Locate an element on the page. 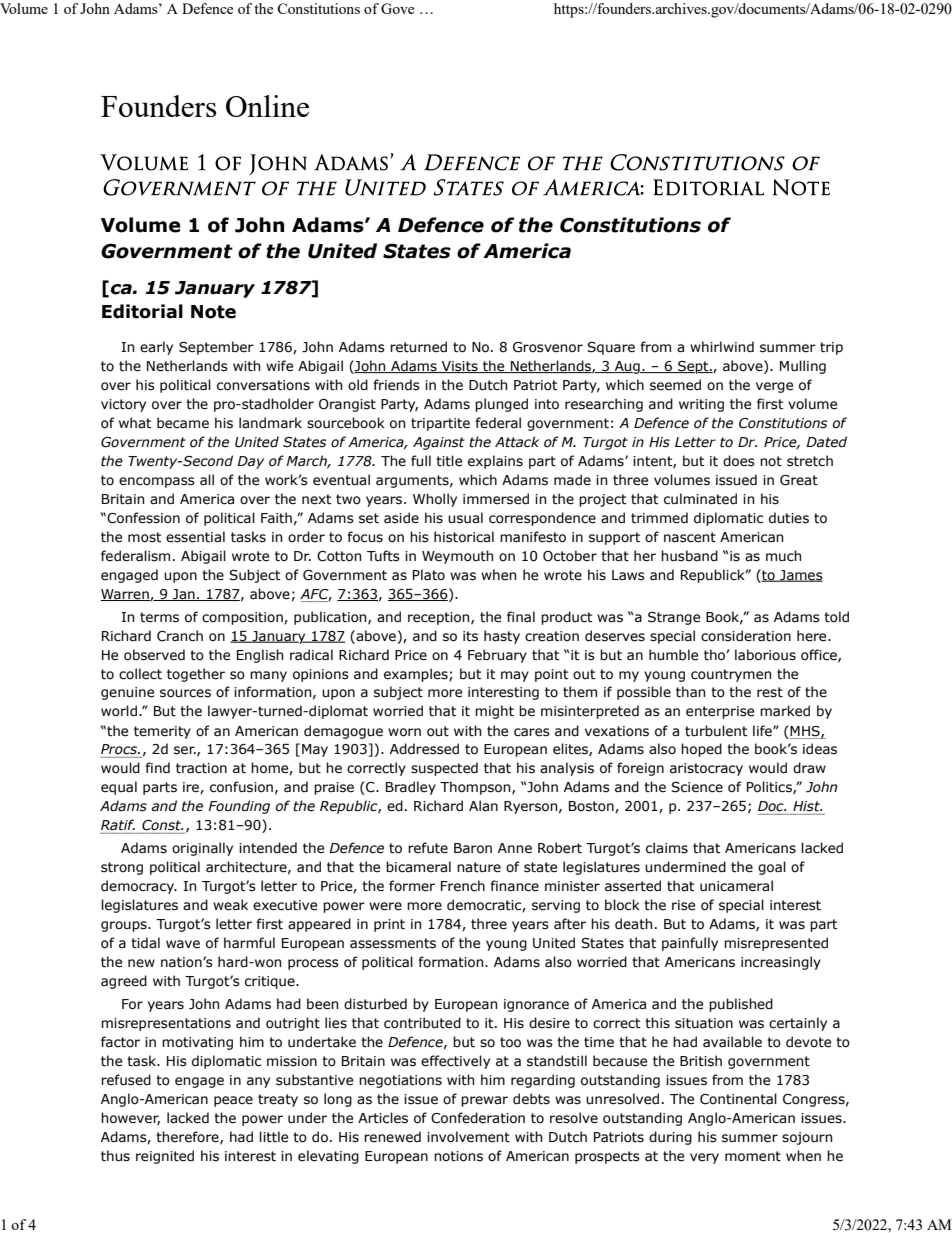 The height and width of the image is (1233, 952). peace is located at coordinates (233, 1101).
